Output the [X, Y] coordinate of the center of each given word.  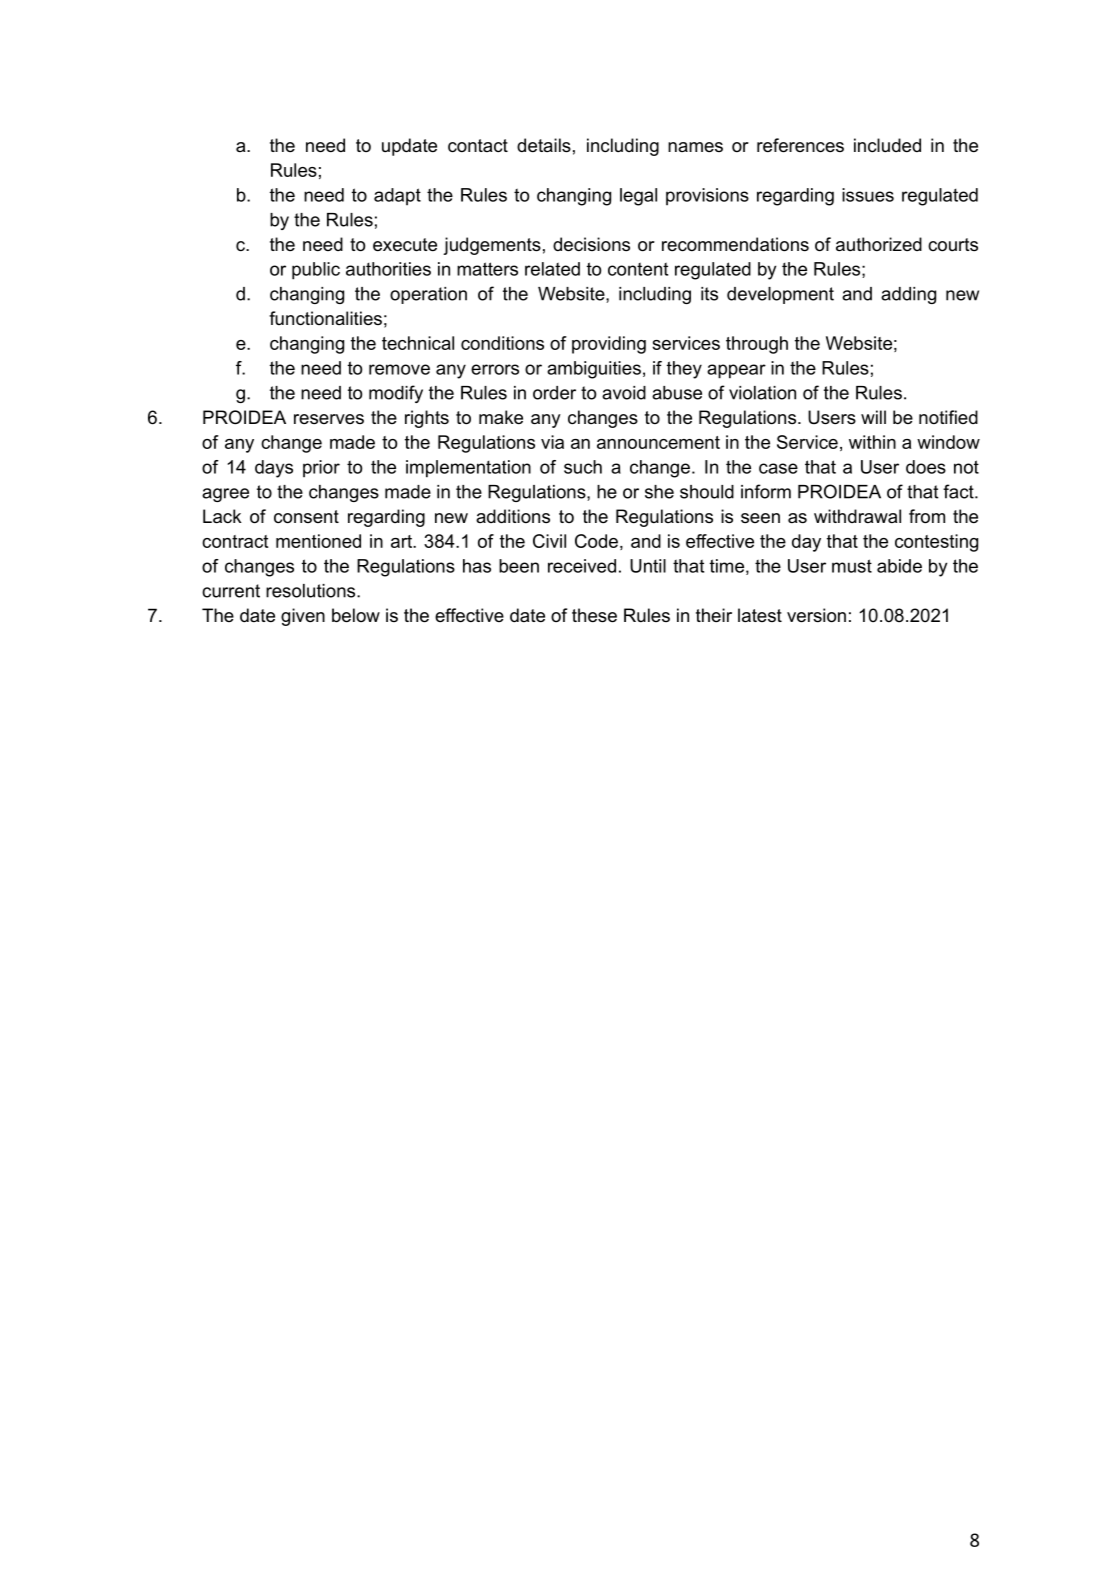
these [594, 615]
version [816, 615]
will [873, 417]
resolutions [312, 591]
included [887, 145]
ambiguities [594, 370]
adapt [397, 197]
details [544, 145]
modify [396, 394]
